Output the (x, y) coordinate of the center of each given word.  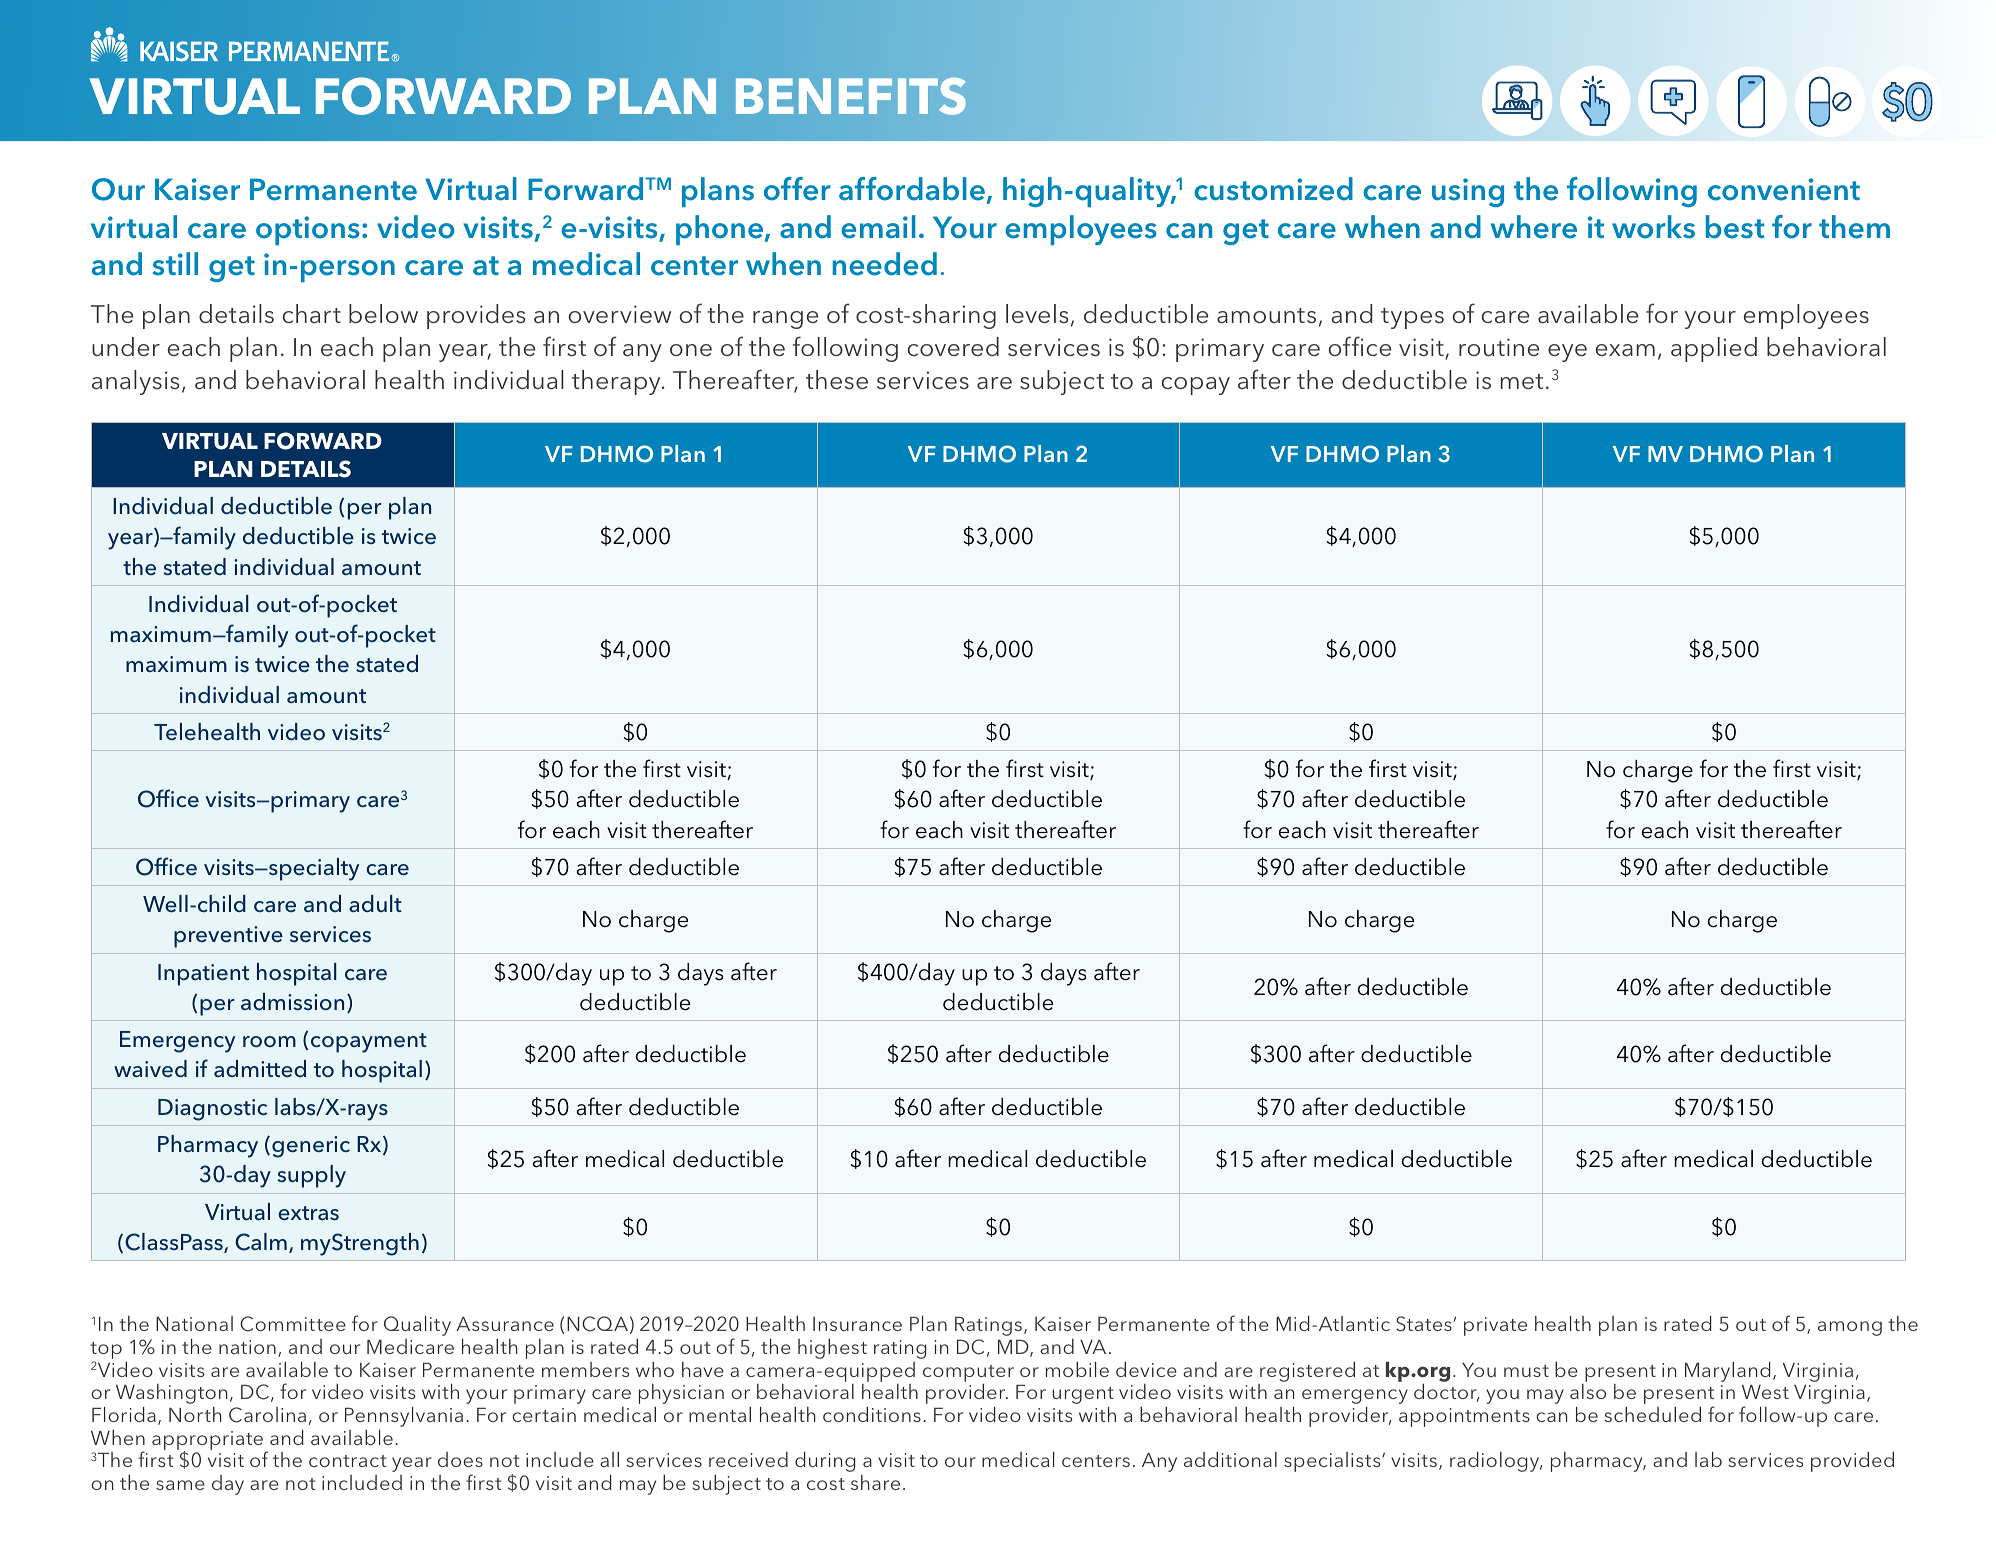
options (308, 230)
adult (375, 904)
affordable (912, 189)
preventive (228, 937)
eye (1567, 353)
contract (347, 1461)
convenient (1784, 189)
